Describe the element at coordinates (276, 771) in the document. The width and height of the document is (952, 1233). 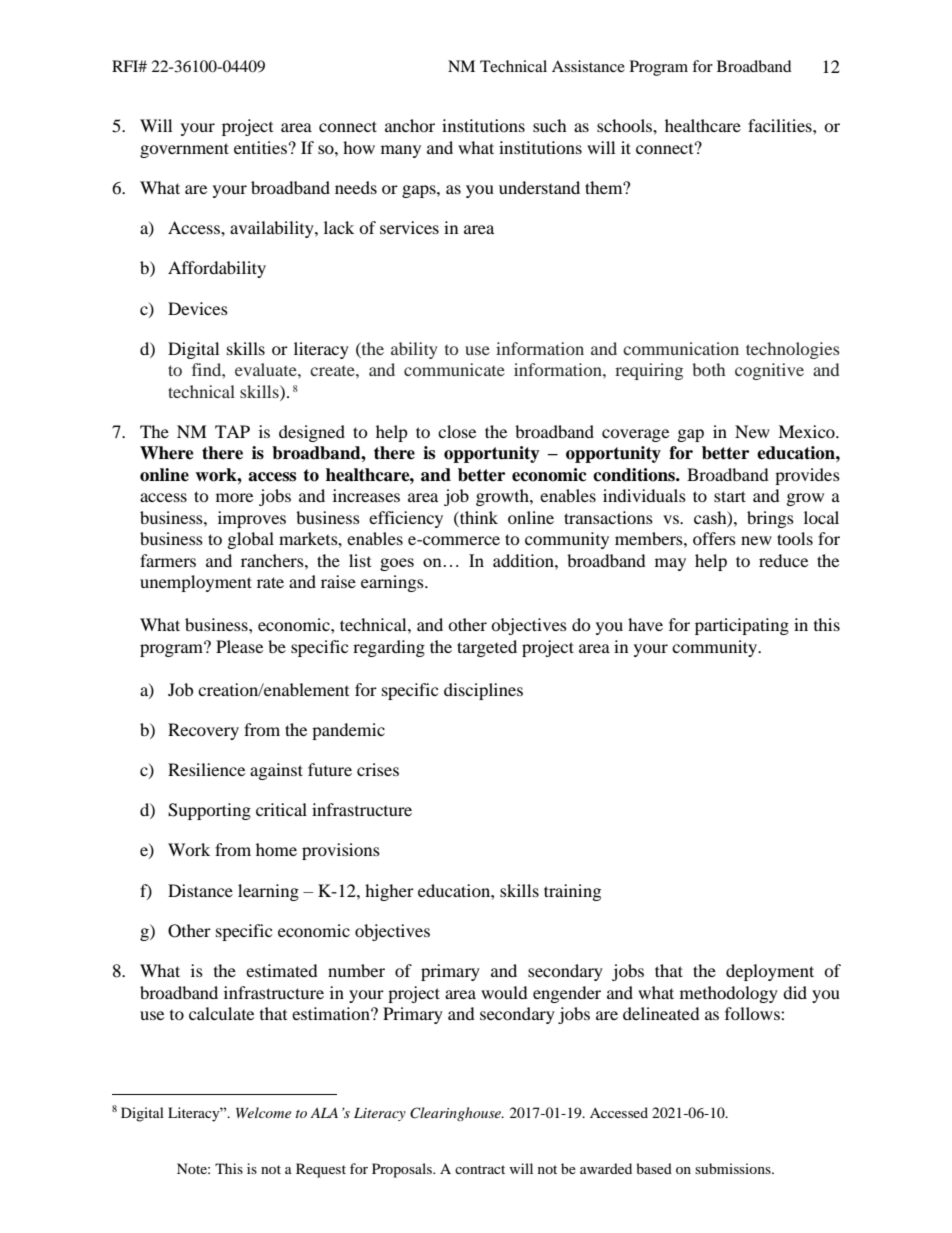
I see `against` at that location.
